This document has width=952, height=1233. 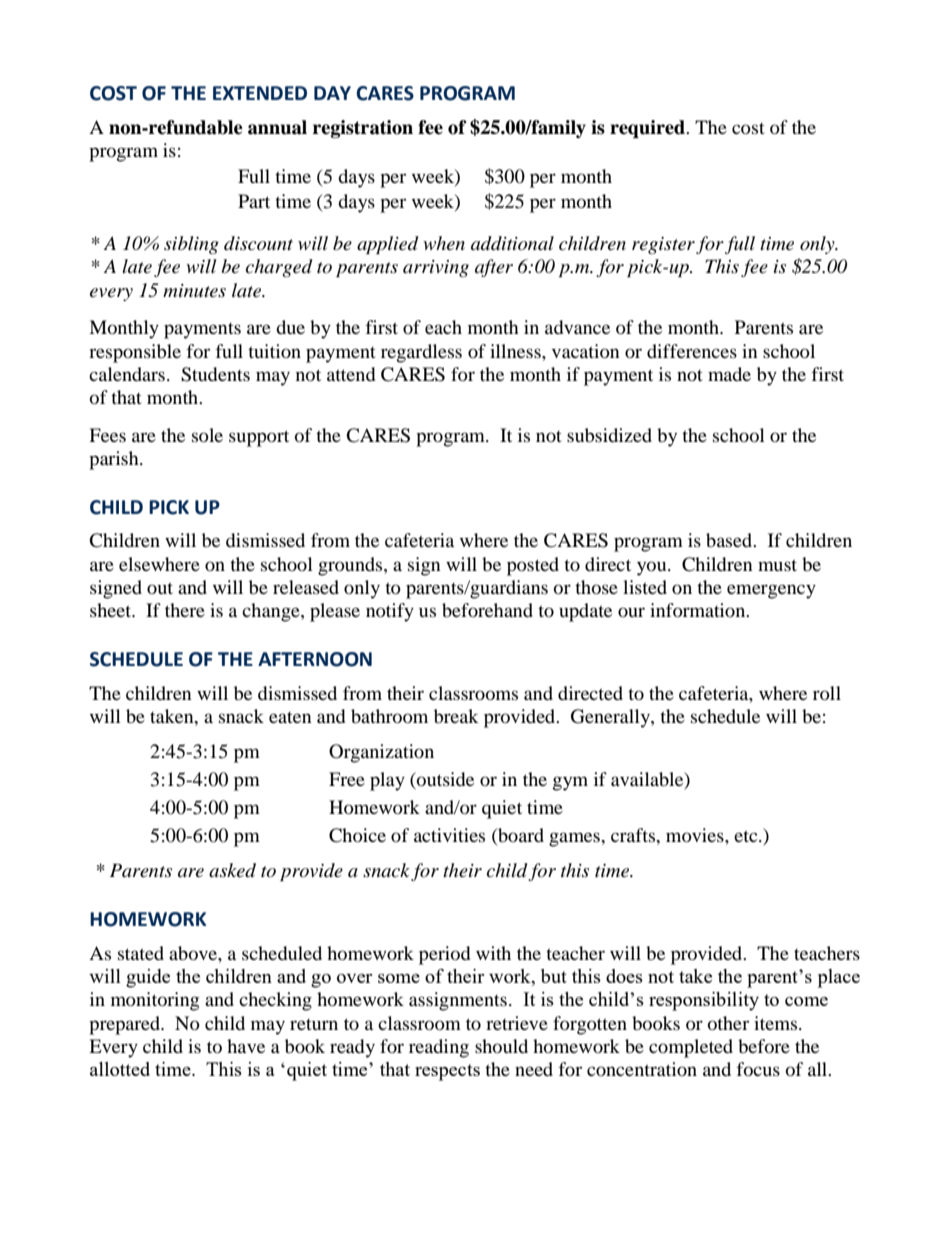 What do you see at coordinates (501, 1046) in the document?
I see `should` at bounding box center [501, 1046].
